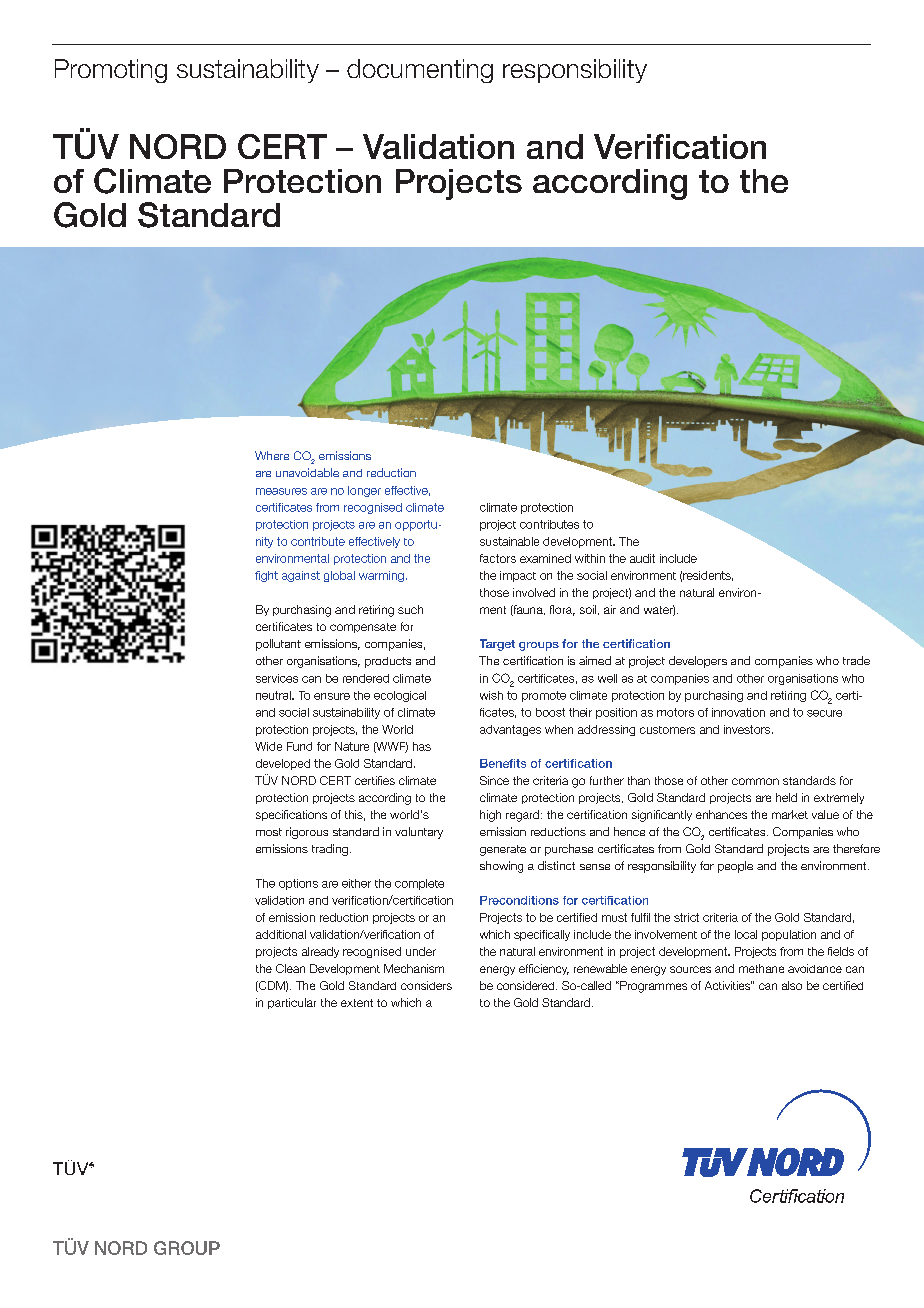  What do you see at coordinates (290, 968) in the screenshot?
I see `Clean` at bounding box center [290, 968].
